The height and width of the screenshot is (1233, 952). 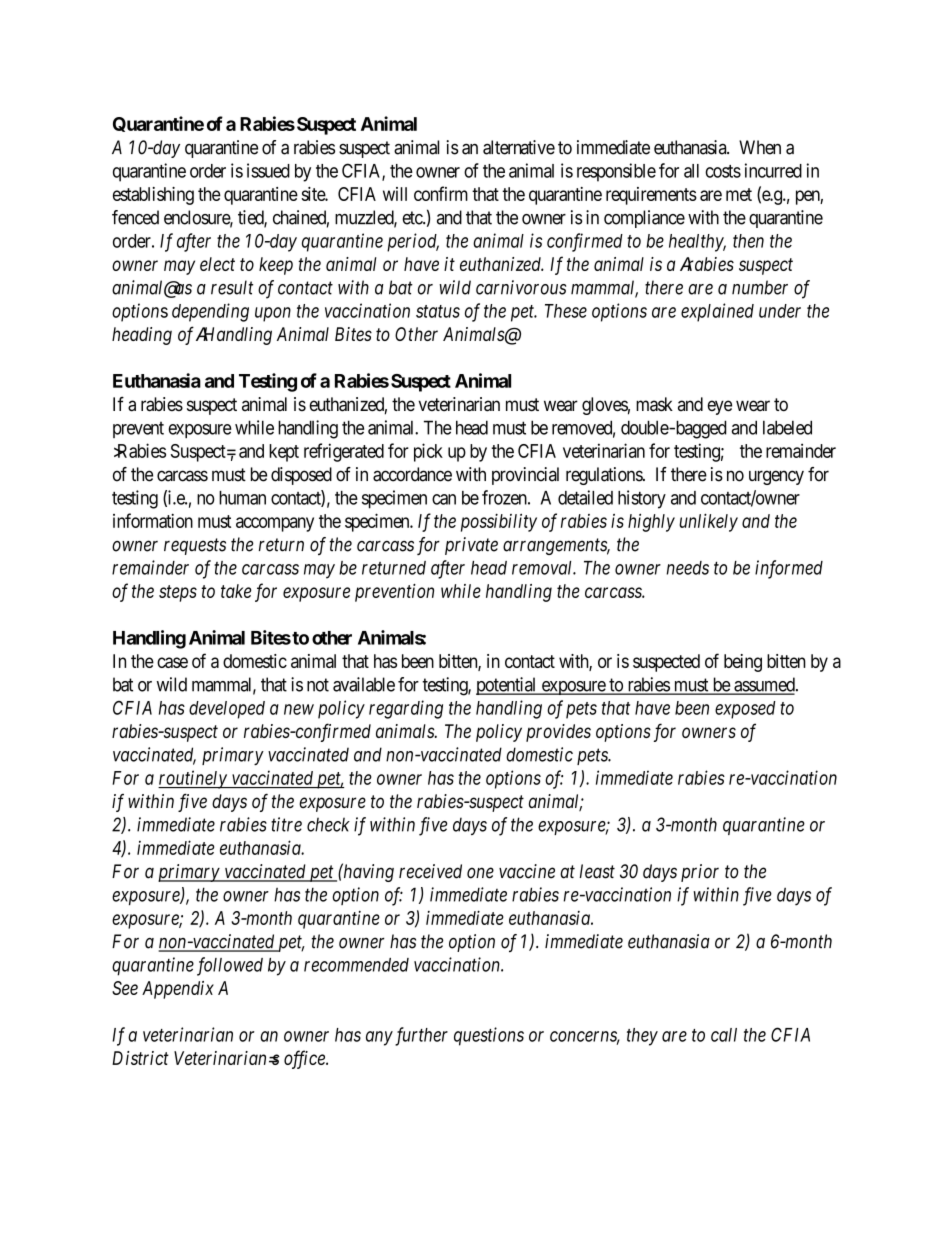 What do you see at coordinates (687, 568) in the screenshot?
I see `needs` at bounding box center [687, 568].
